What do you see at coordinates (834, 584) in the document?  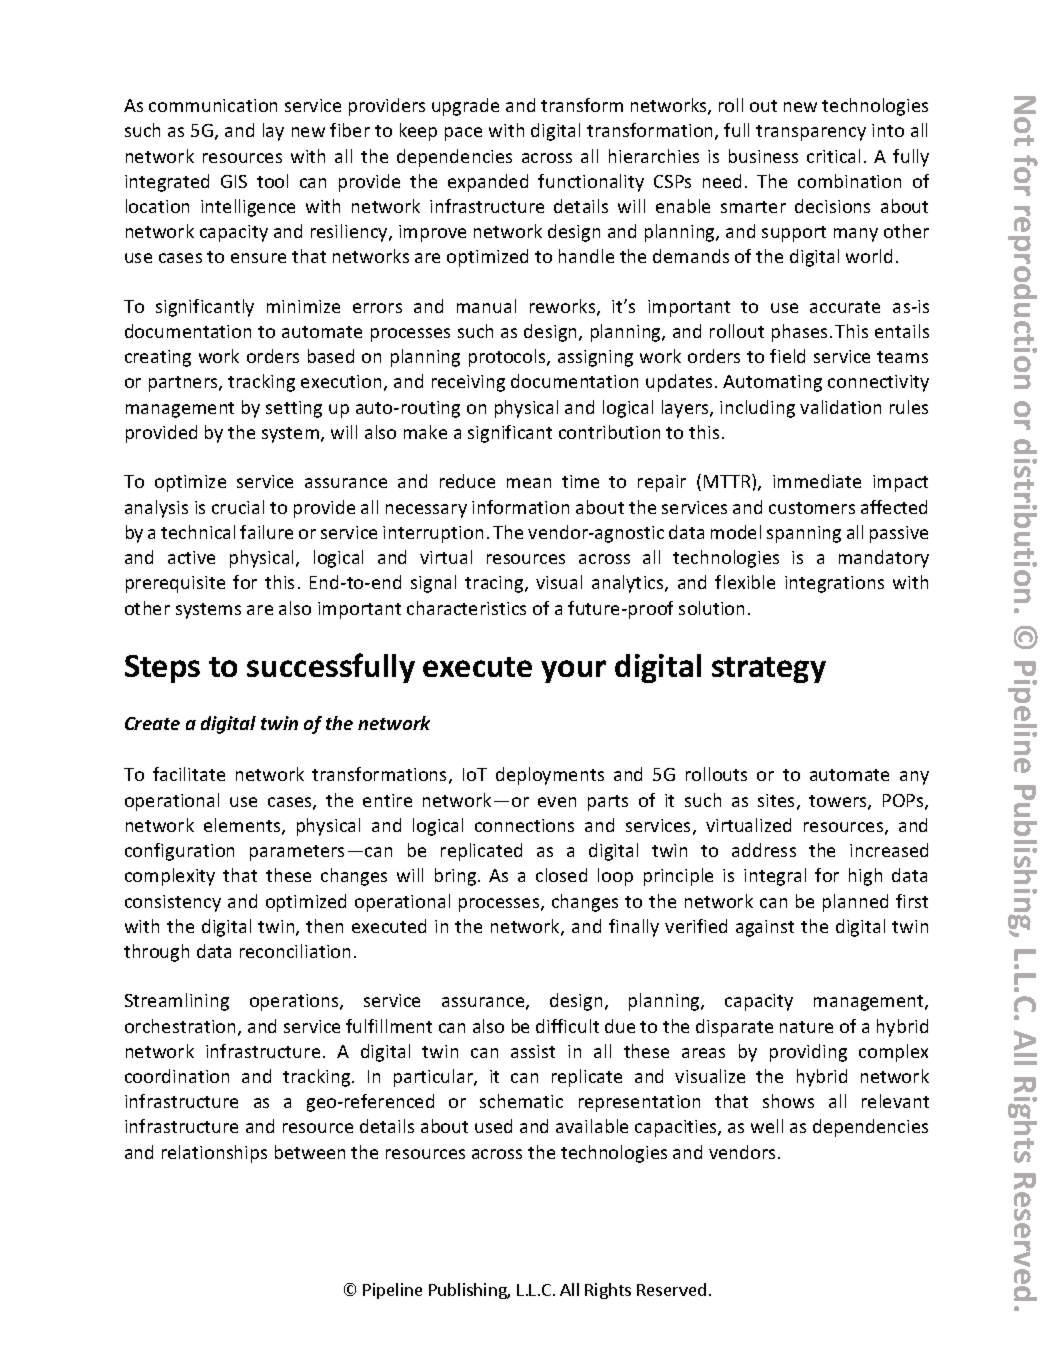 I see `integrations` at bounding box center [834, 584].
